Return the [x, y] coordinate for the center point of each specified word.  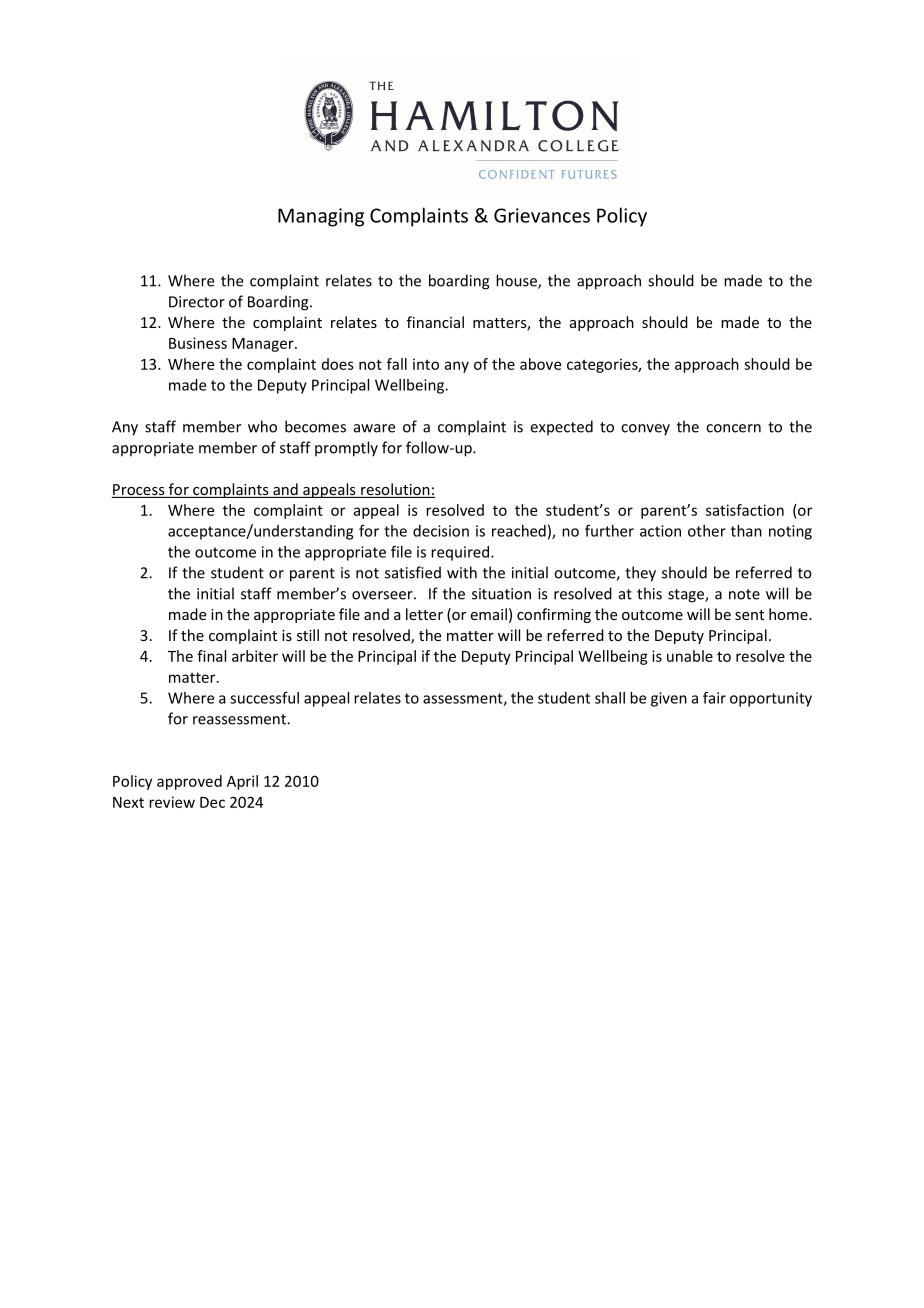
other [707, 531]
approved [189, 782]
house [517, 281]
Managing [321, 217]
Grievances [542, 215]
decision [441, 531]
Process [139, 491]
